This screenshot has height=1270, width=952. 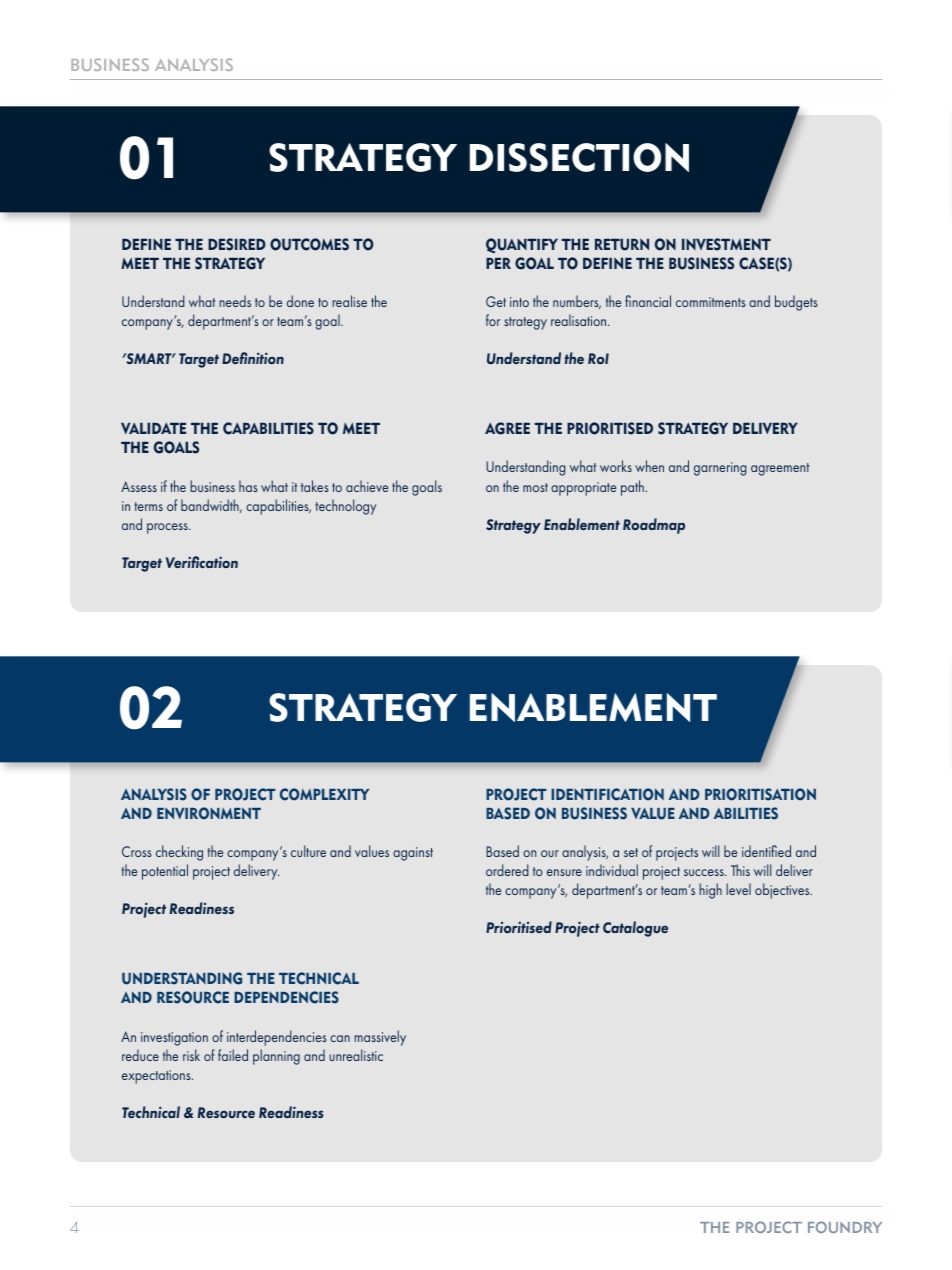 What do you see at coordinates (766, 851) in the screenshot?
I see `identified` at bounding box center [766, 851].
